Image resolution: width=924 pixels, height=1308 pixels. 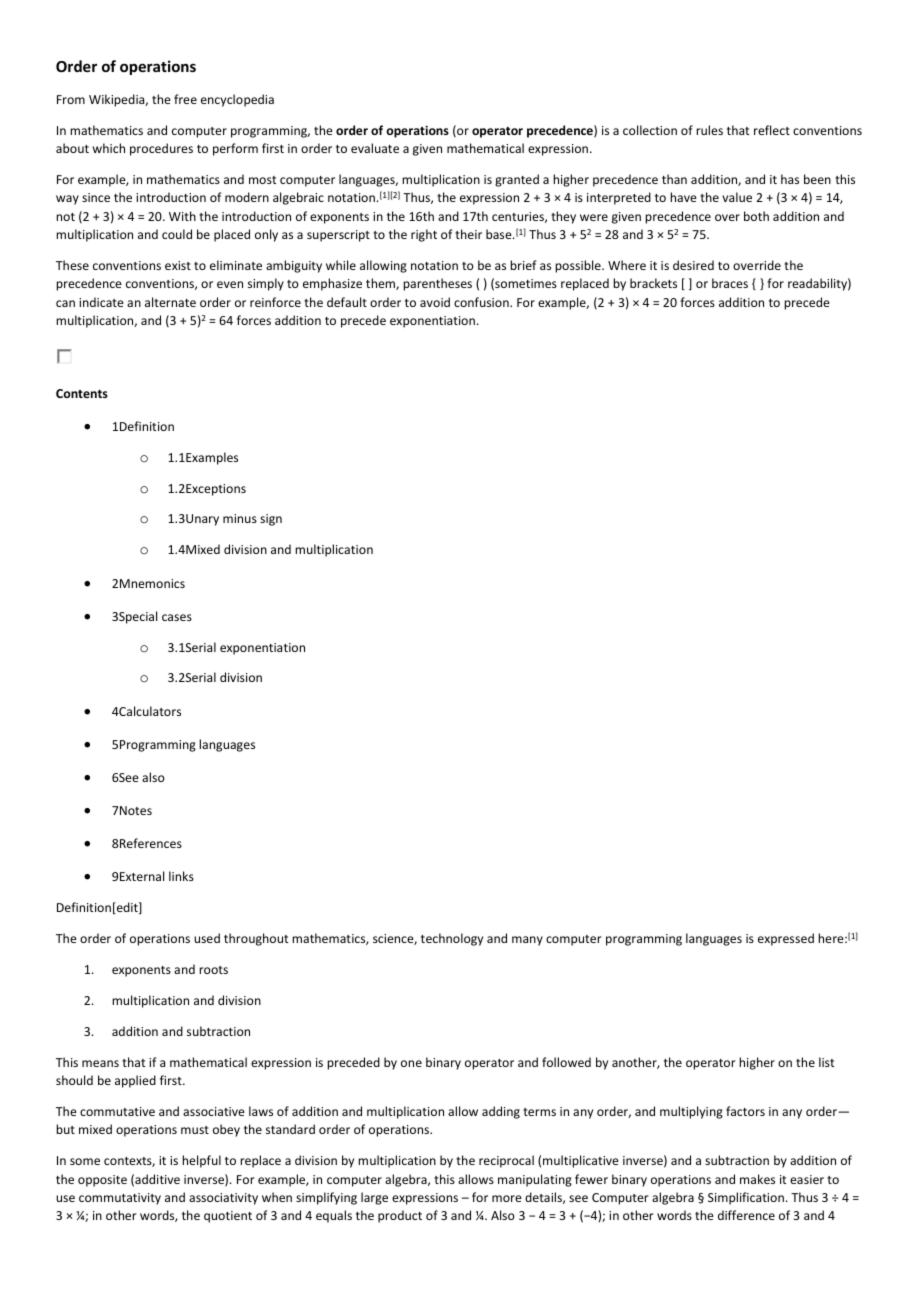 I want to click on expressed, so click(x=786, y=939).
